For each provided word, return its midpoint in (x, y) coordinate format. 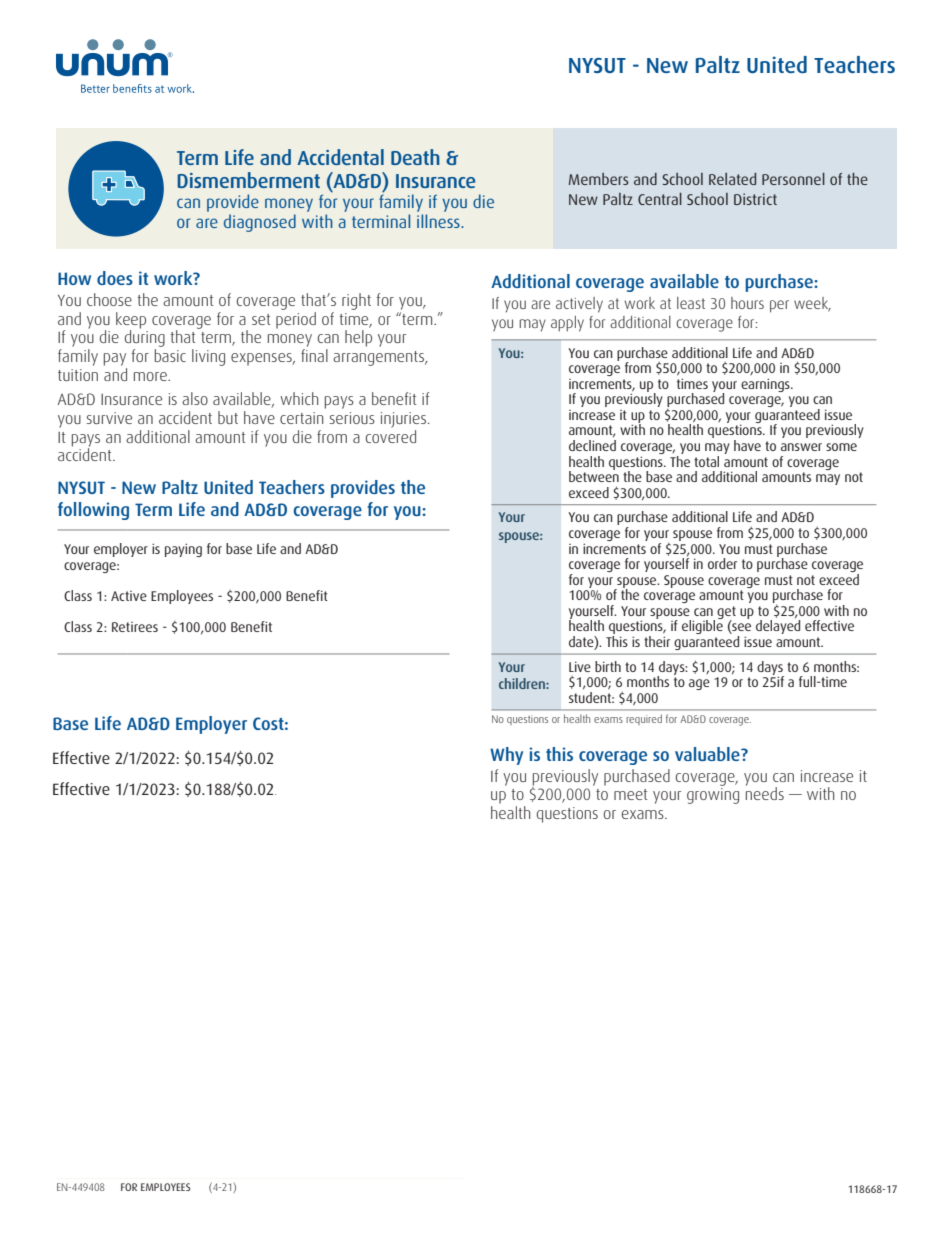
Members (599, 179)
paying (183, 550)
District (755, 199)
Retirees (135, 627)
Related (732, 179)
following (93, 511)
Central (660, 199)
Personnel (793, 179)
